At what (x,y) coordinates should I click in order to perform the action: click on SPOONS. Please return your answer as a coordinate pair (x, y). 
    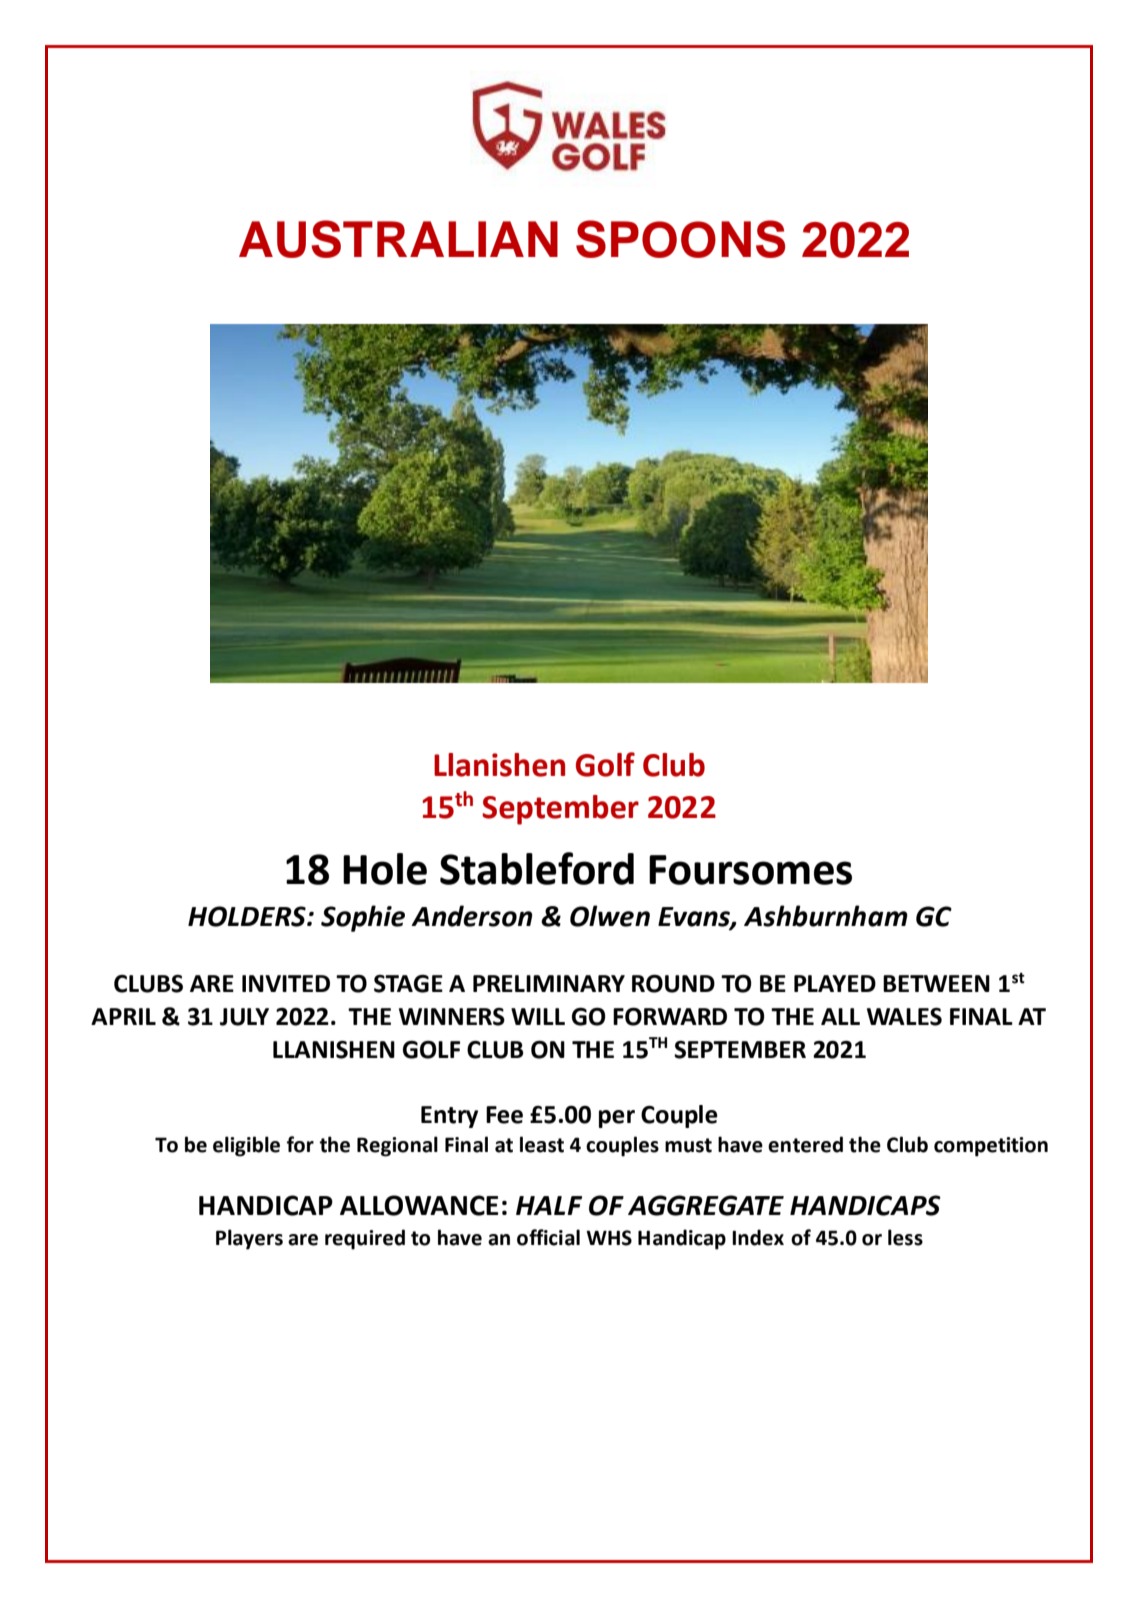
    Looking at the image, I should click on (680, 239).
